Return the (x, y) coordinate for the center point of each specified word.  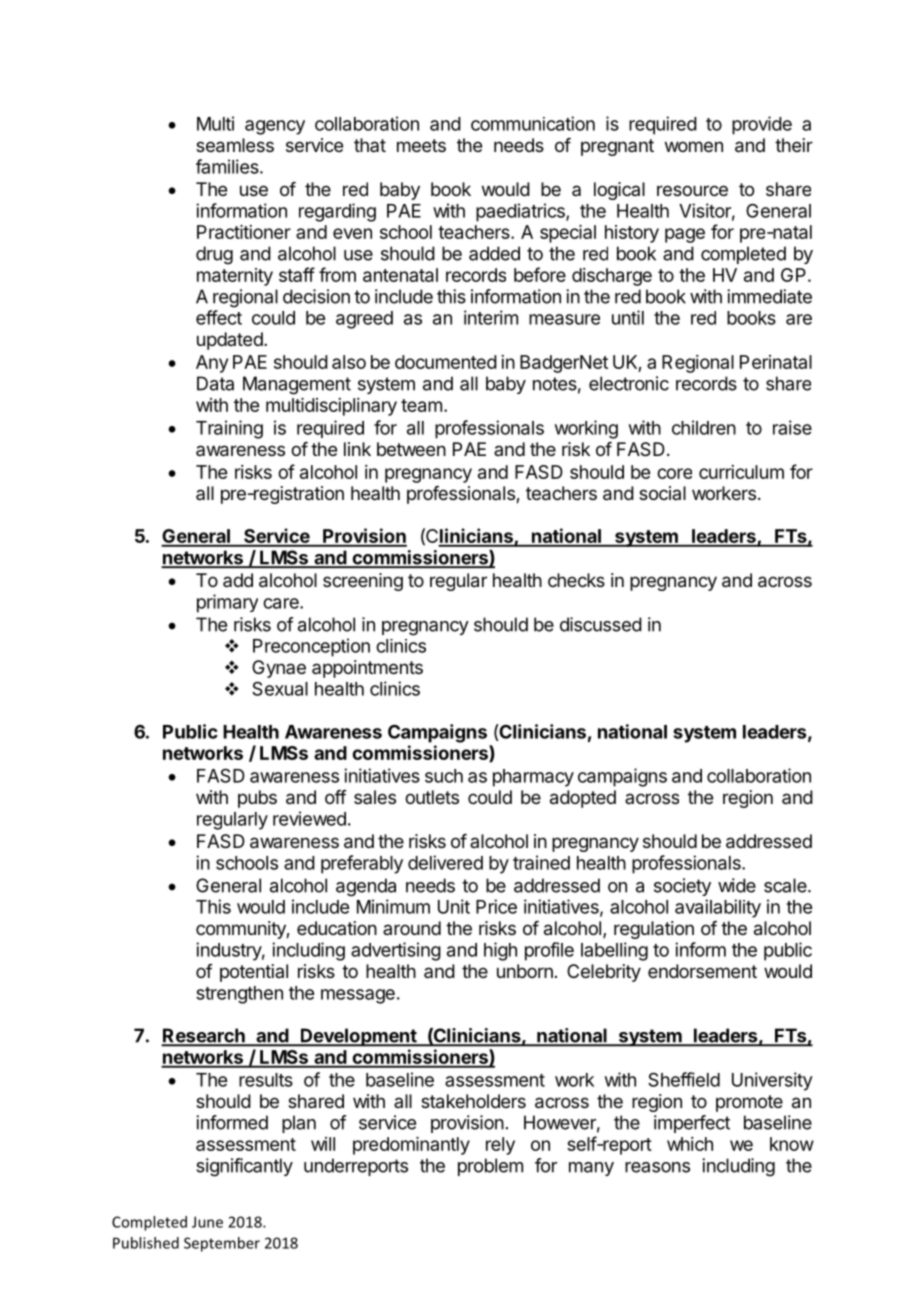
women (694, 146)
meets (421, 145)
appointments (367, 669)
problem (490, 1167)
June (207, 1222)
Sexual (280, 688)
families (228, 166)
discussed (601, 624)
